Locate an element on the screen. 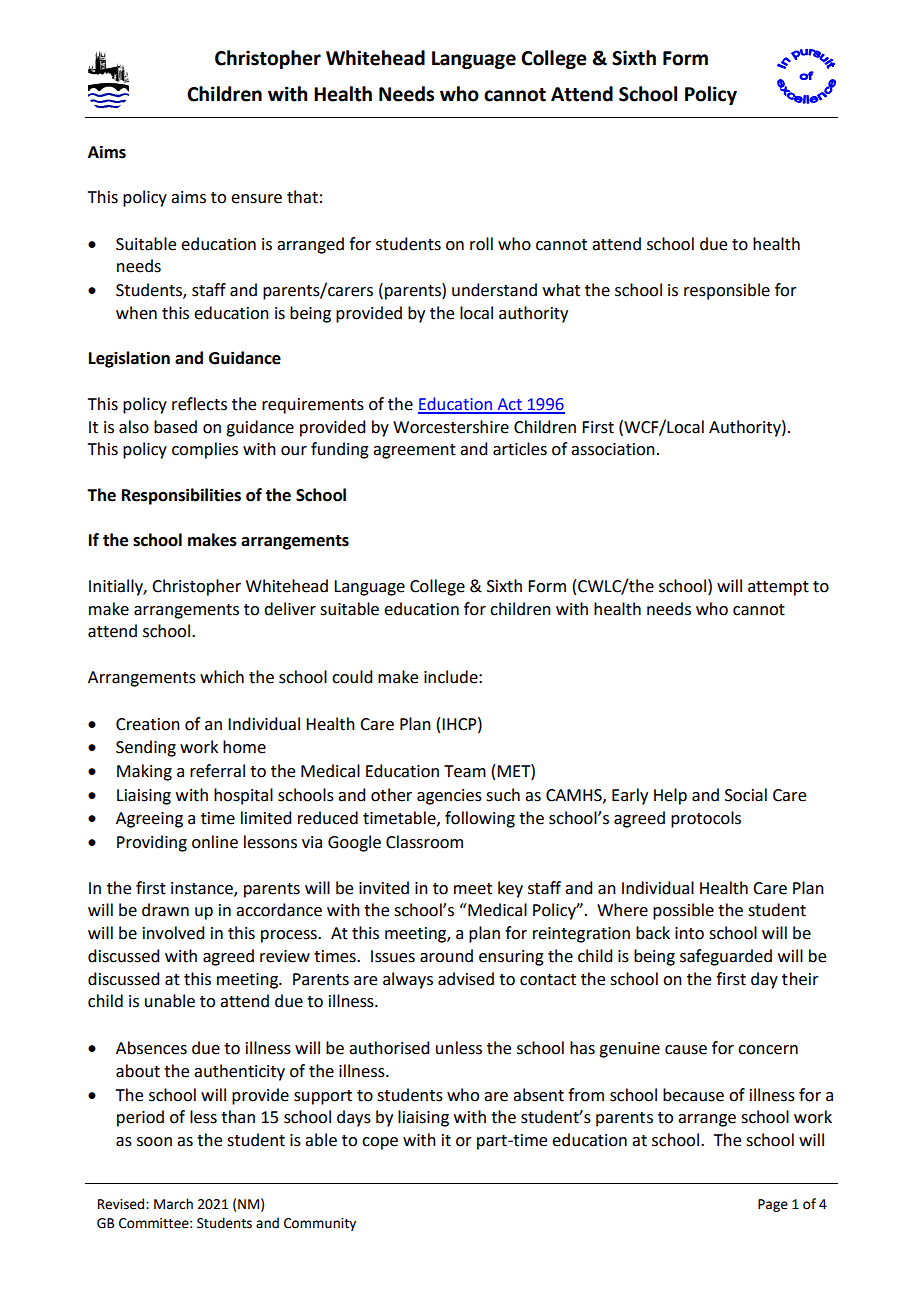 This screenshot has width=924, height=1308. protocols is located at coordinates (706, 819).
